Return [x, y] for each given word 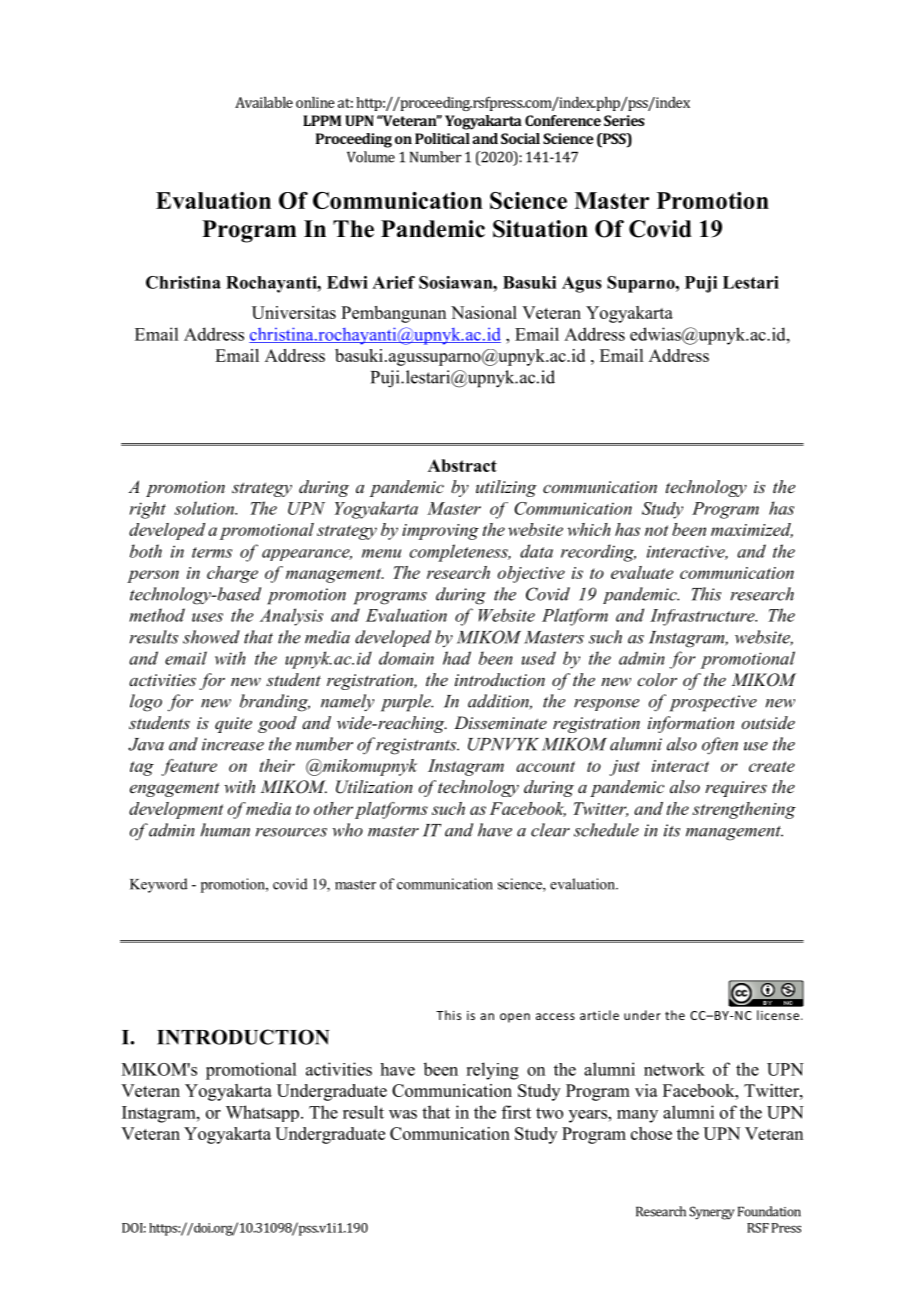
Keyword [159, 885]
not [656, 530]
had [457, 658]
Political [442, 138]
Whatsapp [262, 1113]
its [672, 830]
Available [264, 102]
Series [624, 120]
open [515, 1018]
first [516, 1112]
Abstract [462, 465]
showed [211, 637]
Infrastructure [703, 617]
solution [205, 508]
